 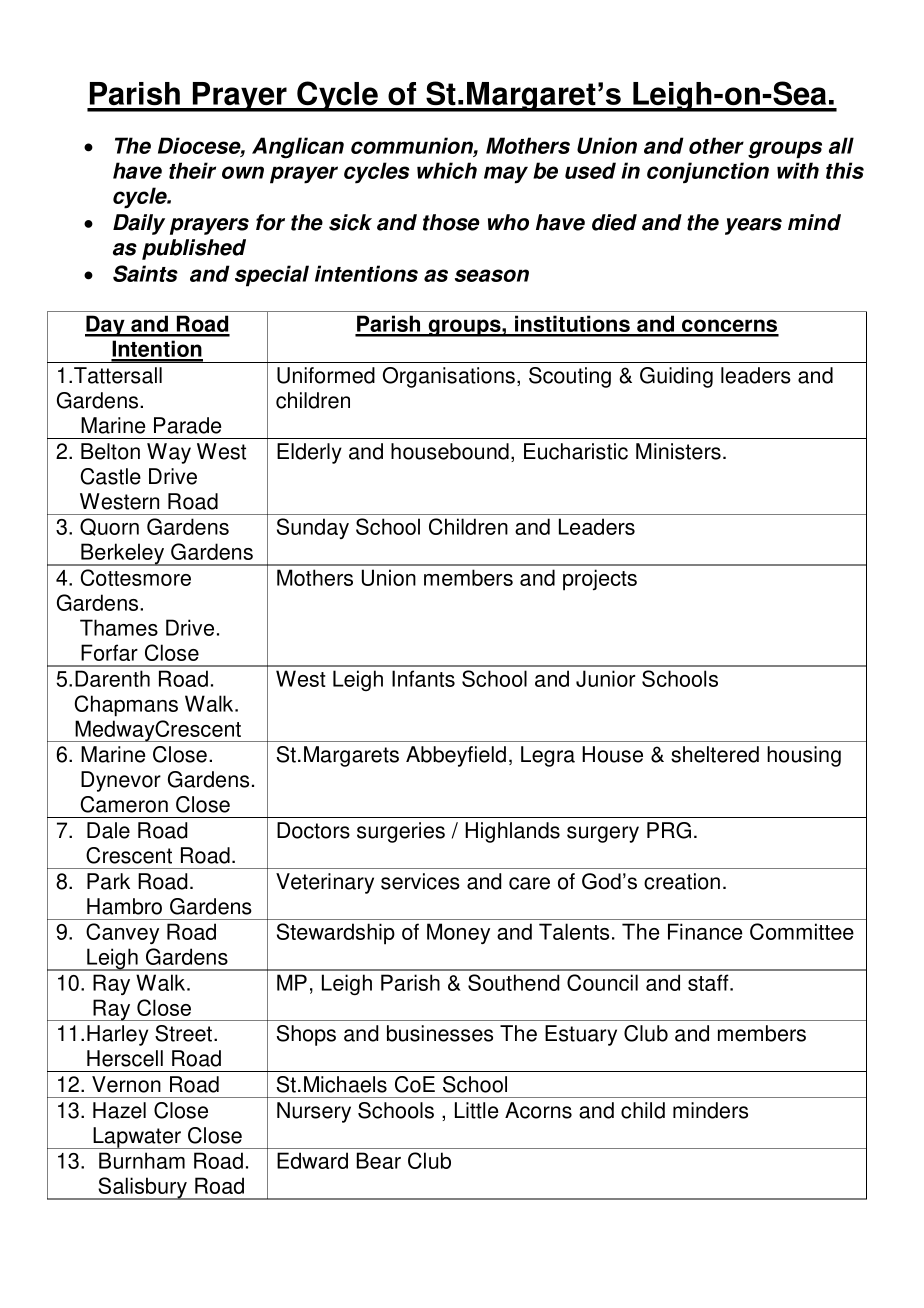 I want to click on Infants, so click(x=423, y=678).
